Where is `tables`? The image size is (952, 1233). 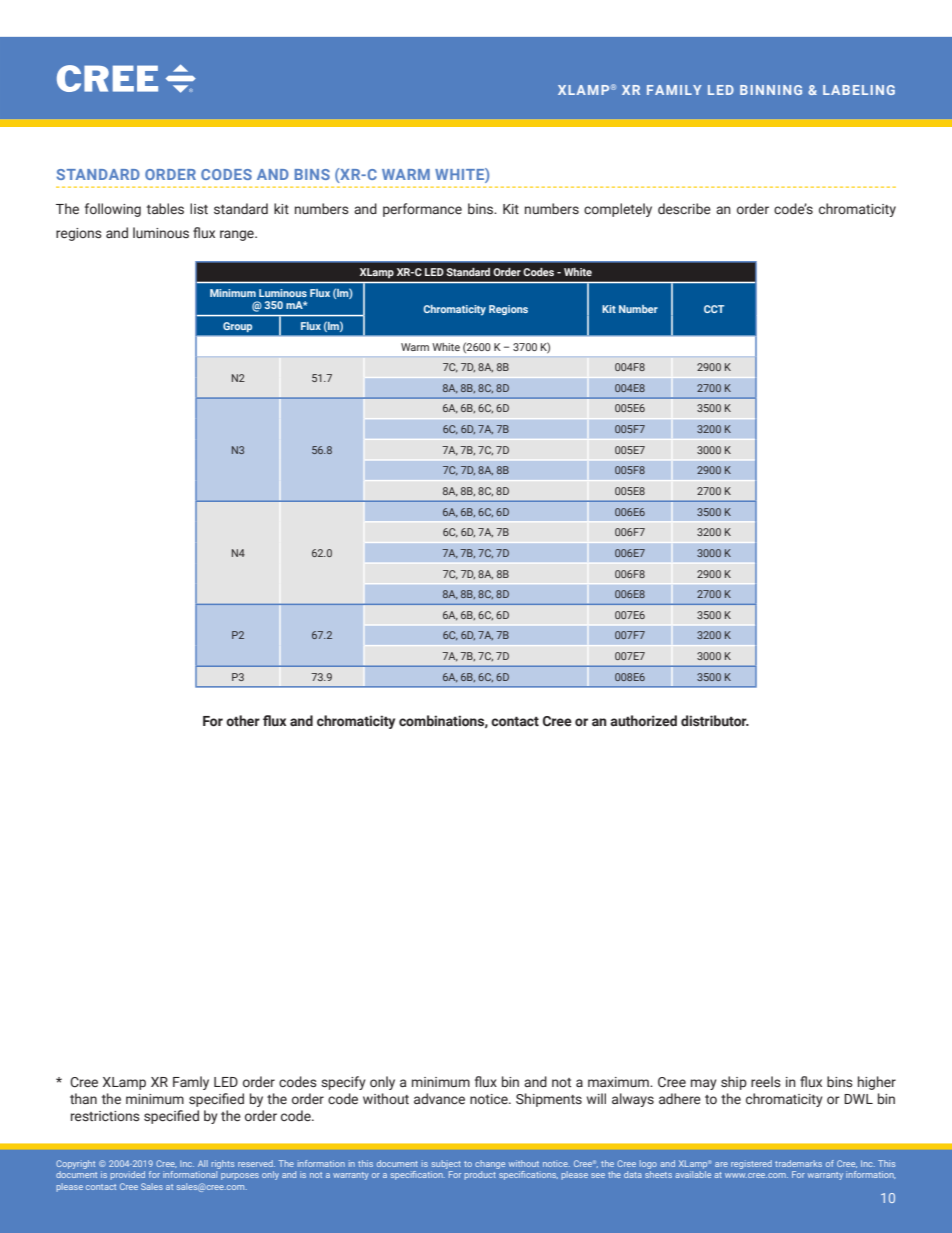
tables is located at coordinates (165, 208).
